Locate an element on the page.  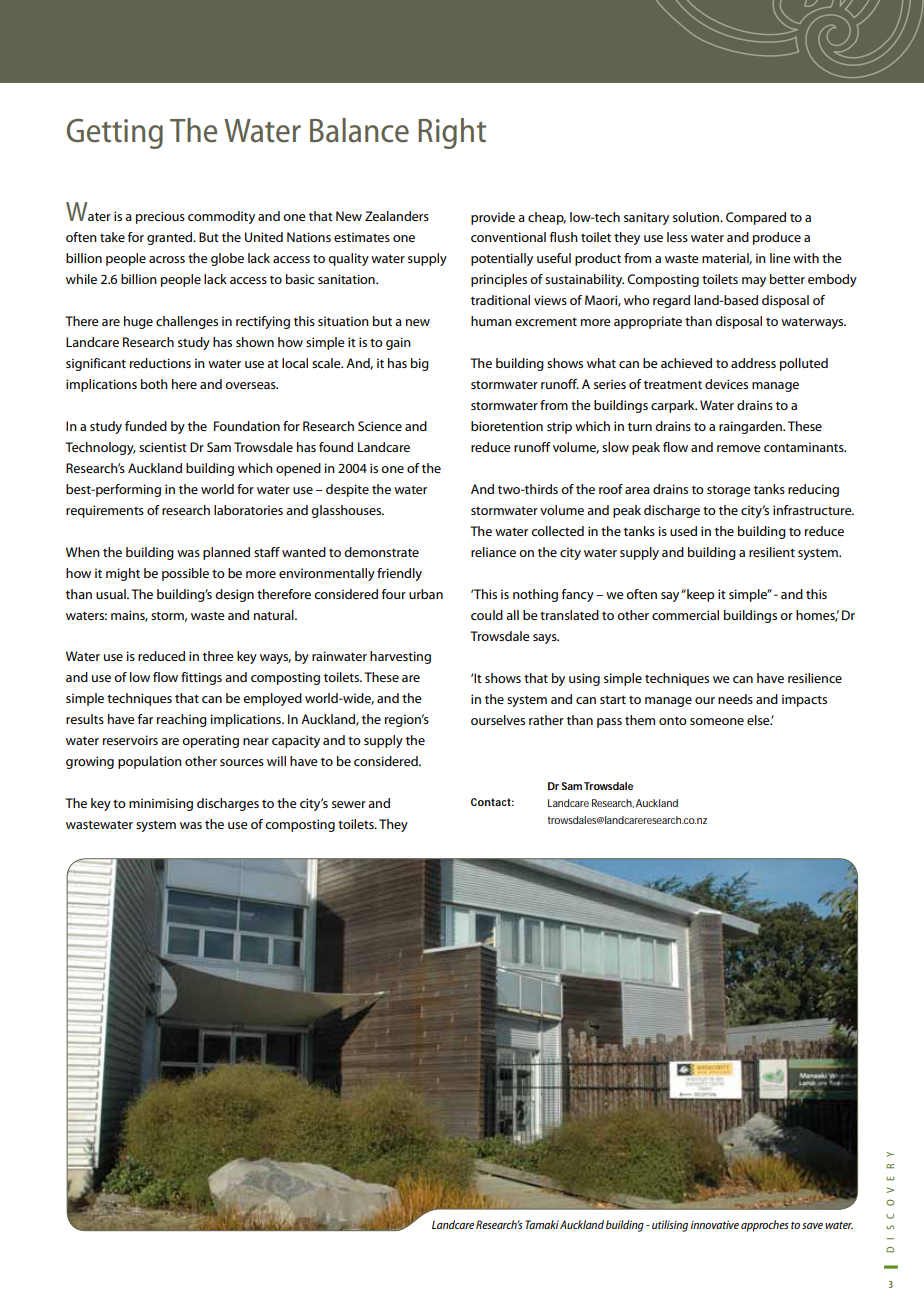
storage is located at coordinates (729, 491).
